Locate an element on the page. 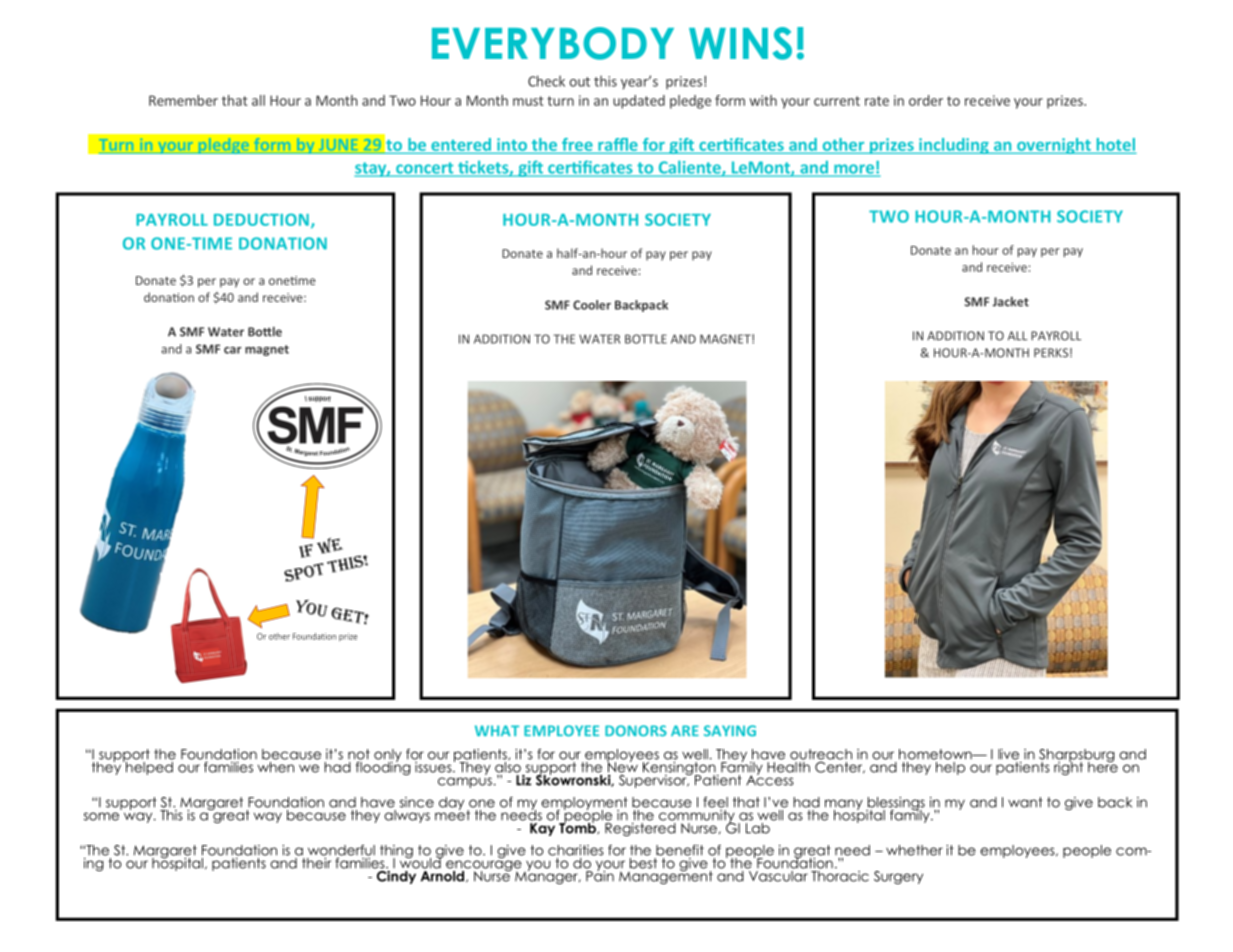 This page has width=1233, height=952. Remember is located at coordinates (183, 100).
